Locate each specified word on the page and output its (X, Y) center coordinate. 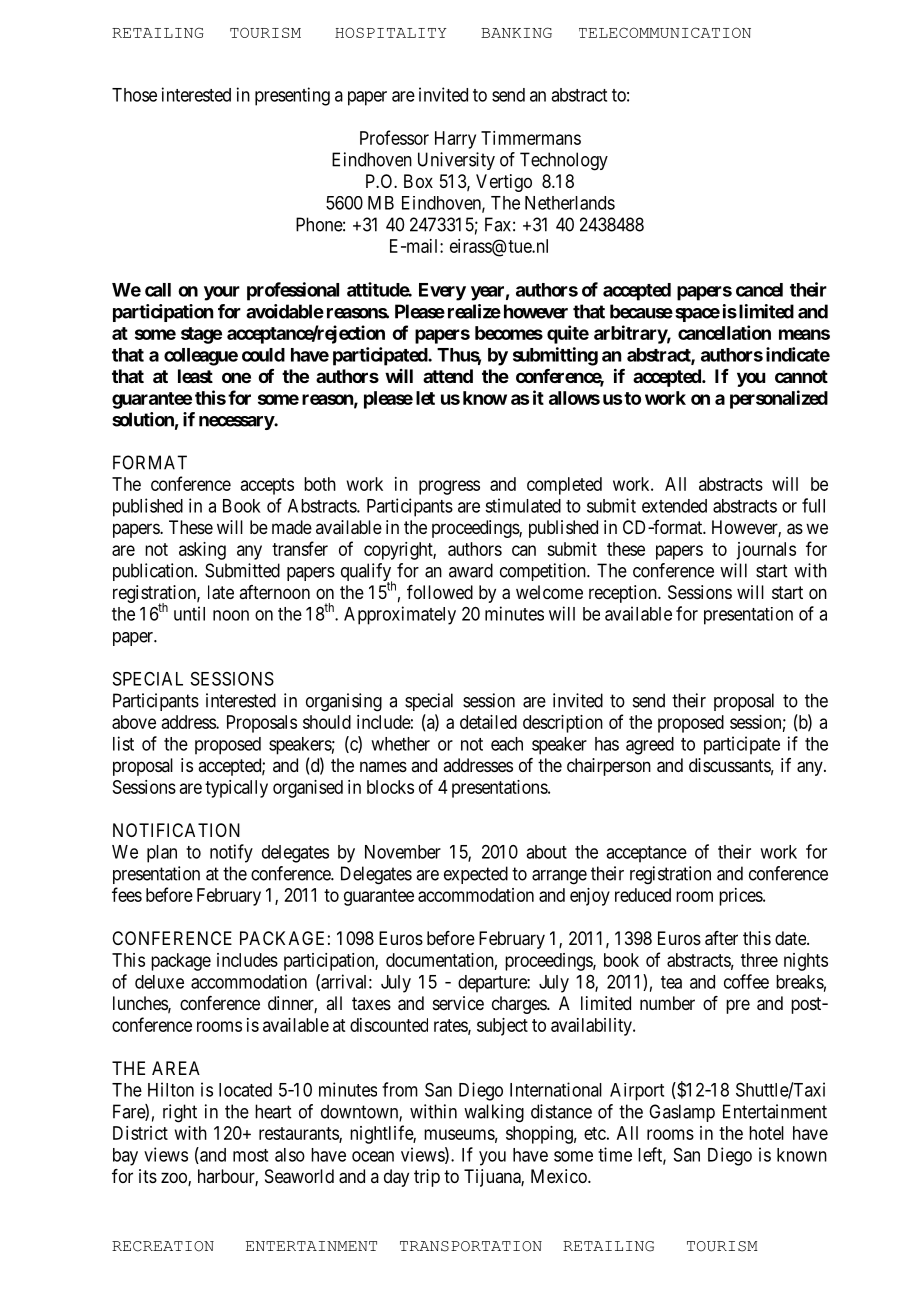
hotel (766, 1133)
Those (134, 95)
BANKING (516, 32)
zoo (175, 1179)
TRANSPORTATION (471, 1246)
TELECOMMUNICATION (665, 32)
